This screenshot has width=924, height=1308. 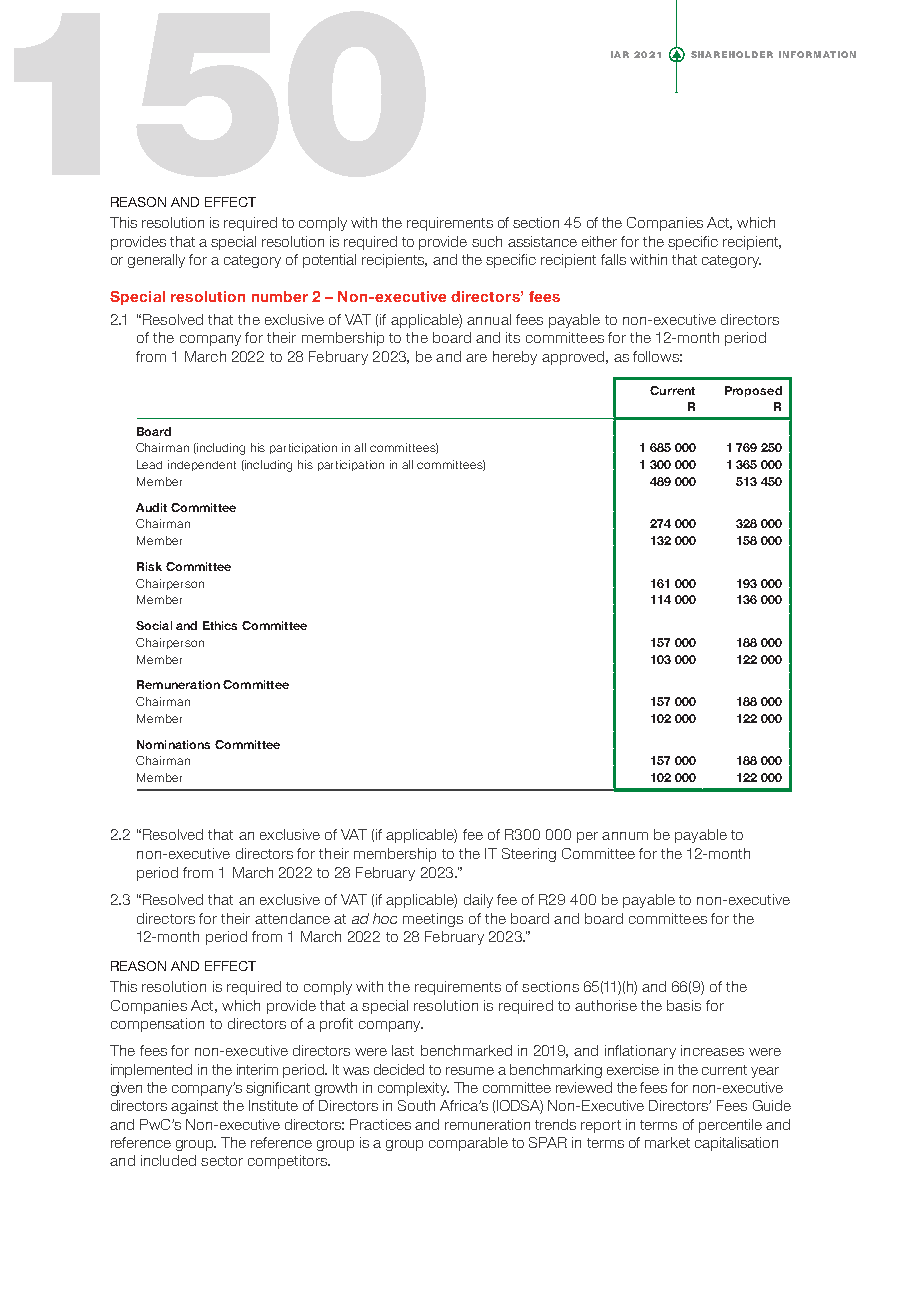 I want to click on against, so click(x=194, y=1107).
